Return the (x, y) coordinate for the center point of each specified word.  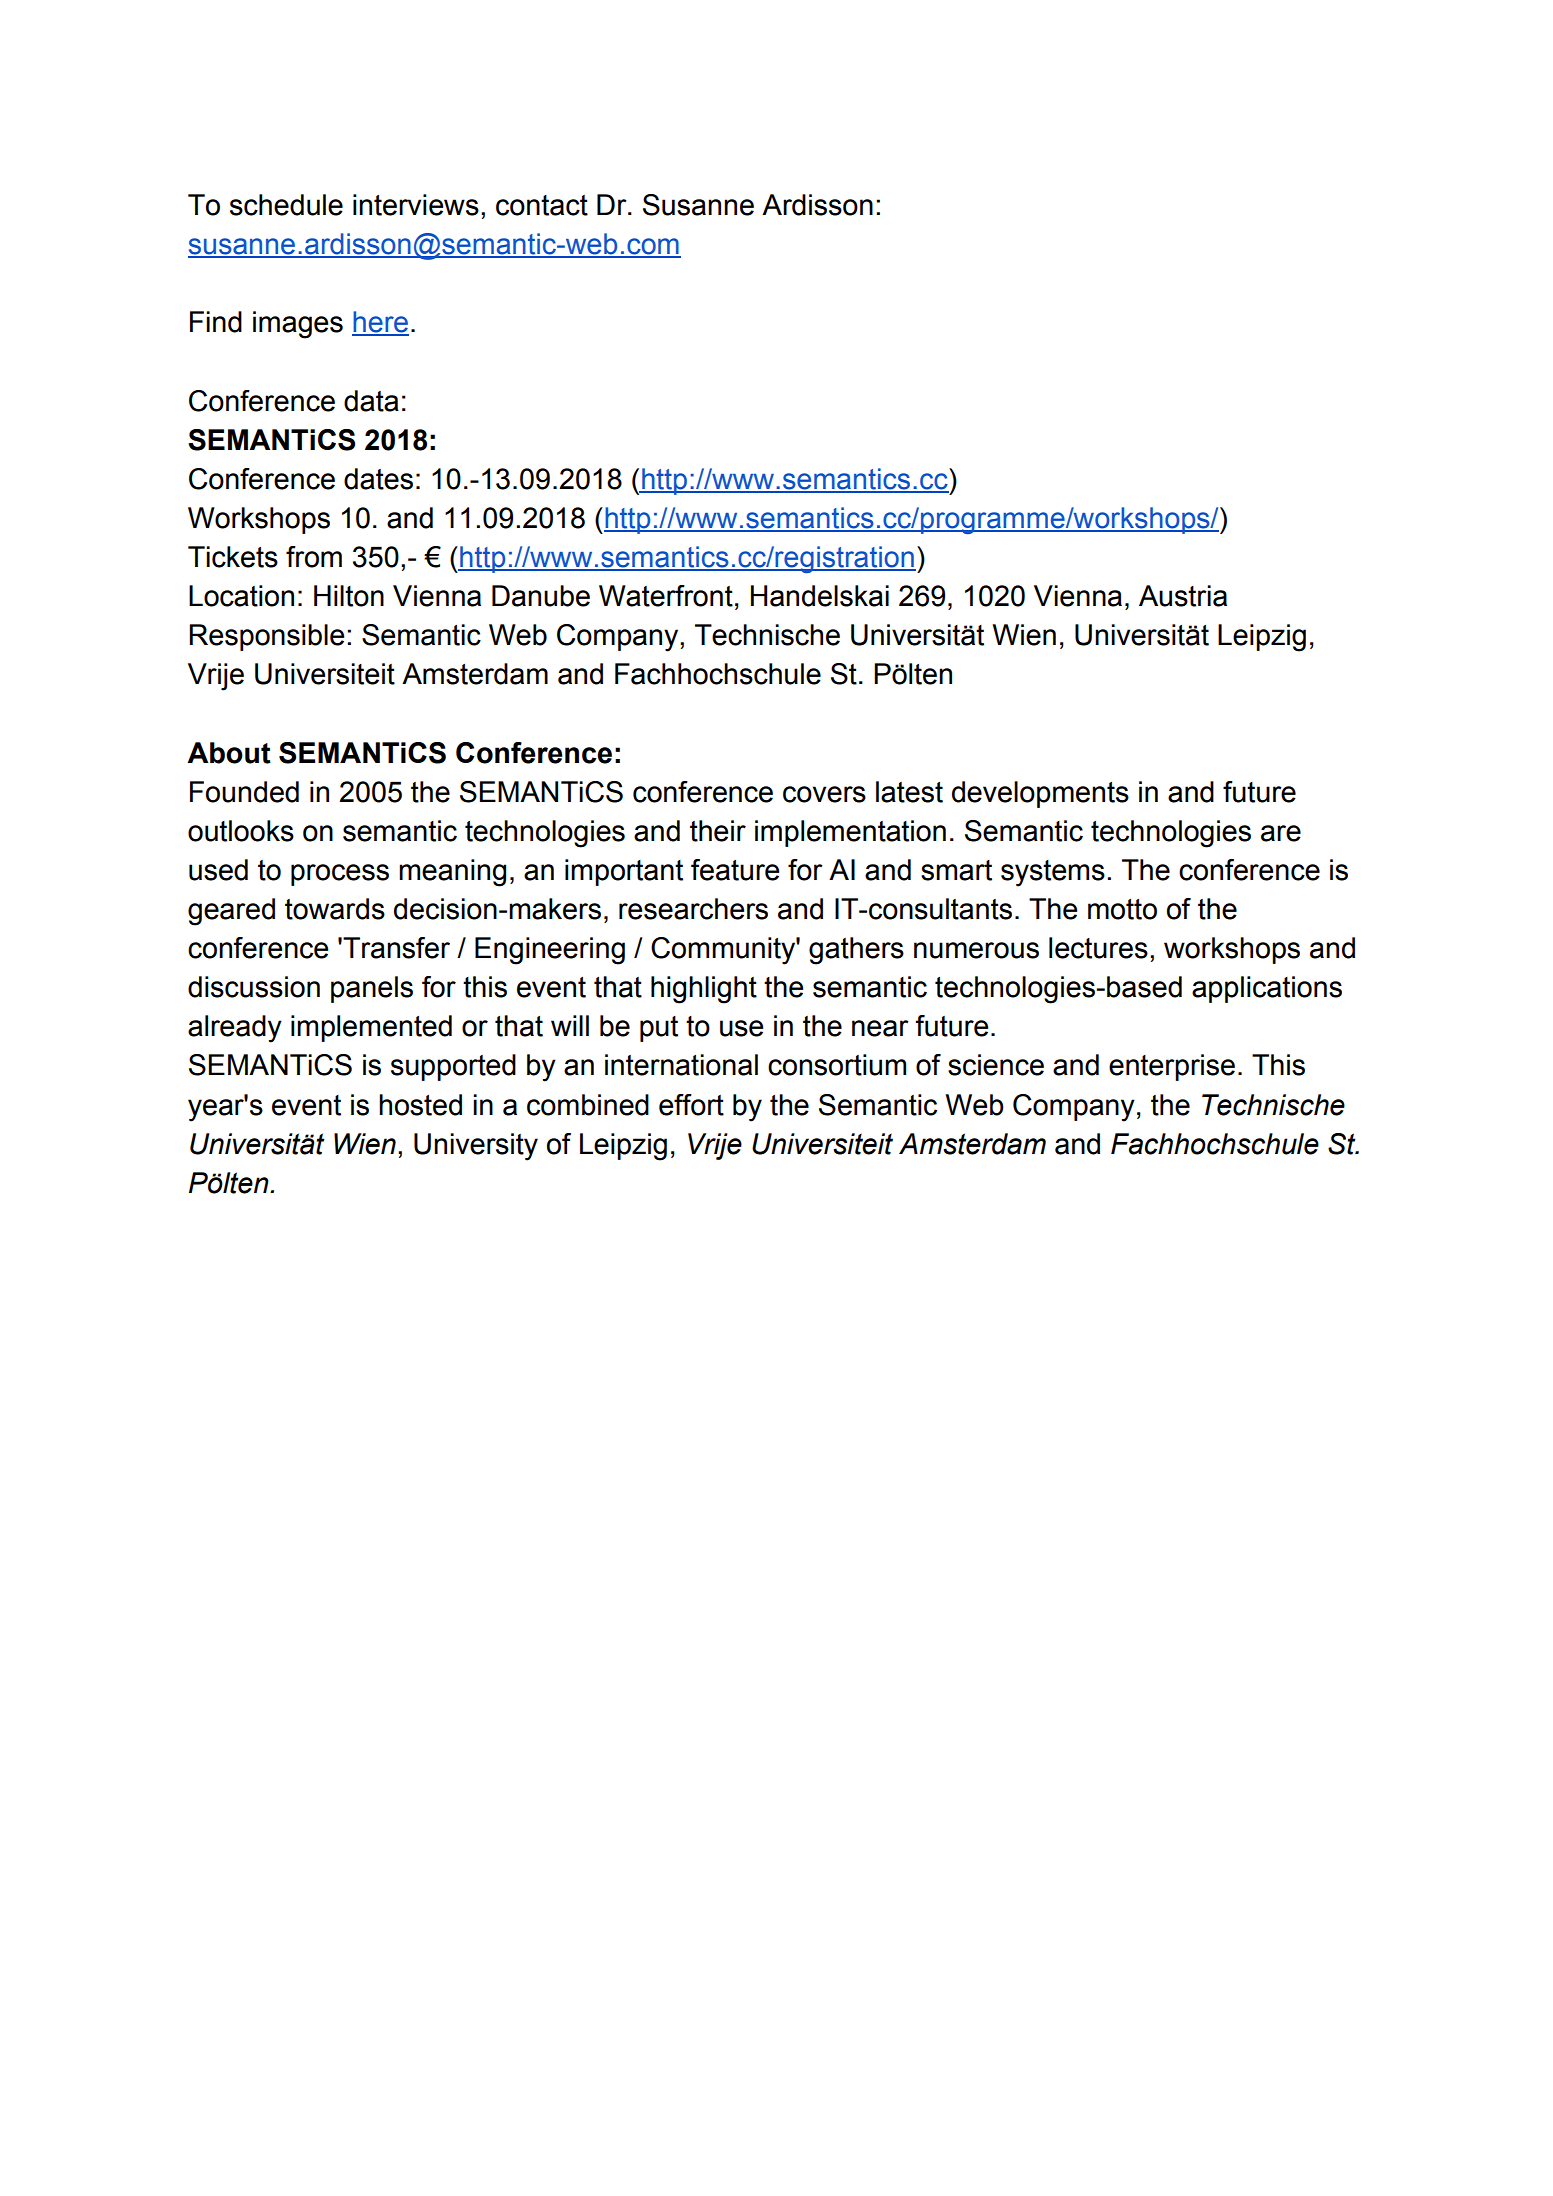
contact (542, 205)
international (681, 1065)
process (340, 875)
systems (1053, 873)
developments (1040, 794)
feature (735, 870)
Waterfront (666, 596)
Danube (541, 596)
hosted (420, 1105)
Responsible (266, 637)
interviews (416, 205)
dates (378, 479)
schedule (286, 205)
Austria (1183, 596)
